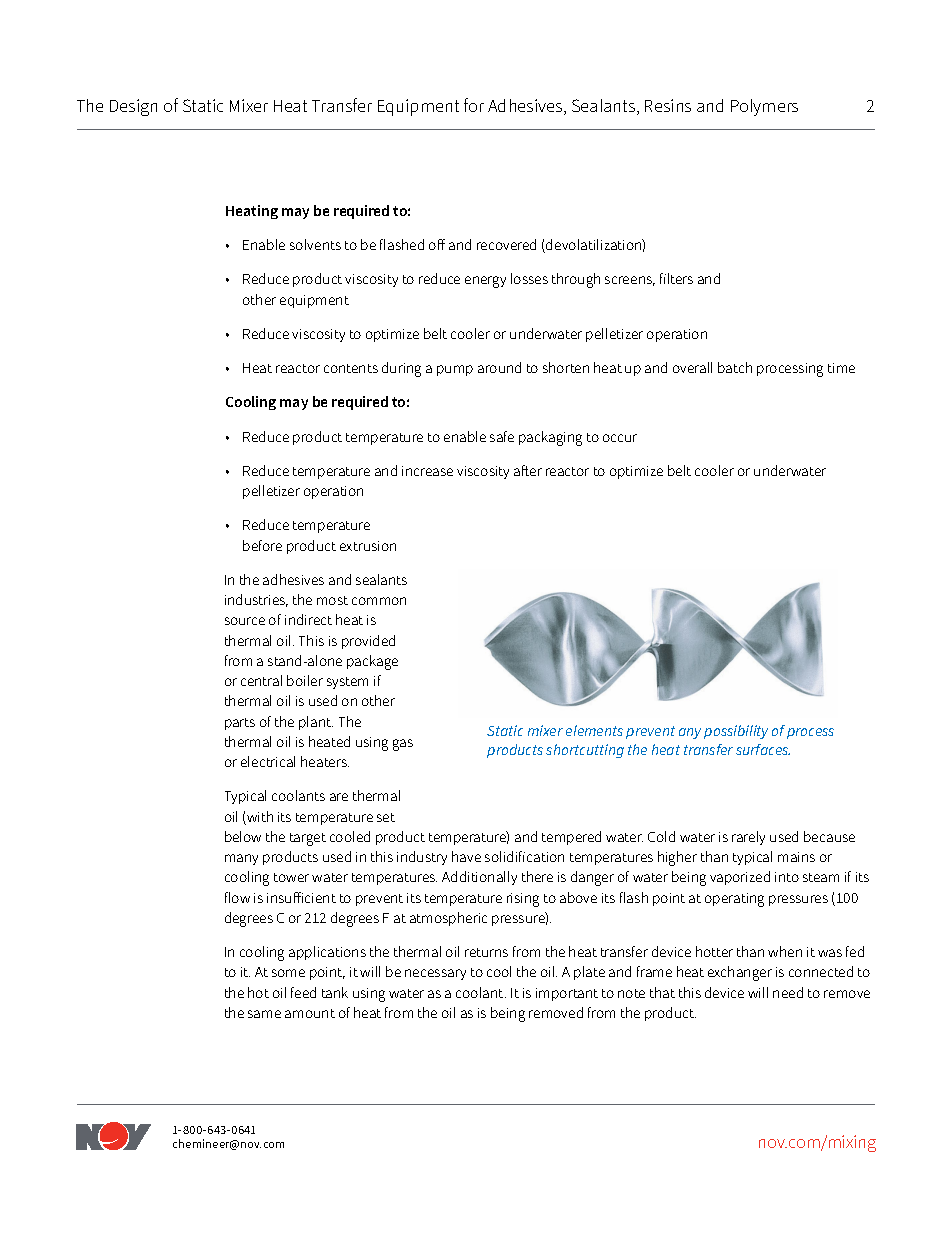 The height and width of the document is (1233, 952). What do you see at coordinates (736, 732) in the document?
I see `possibility` at bounding box center [736, 732].
